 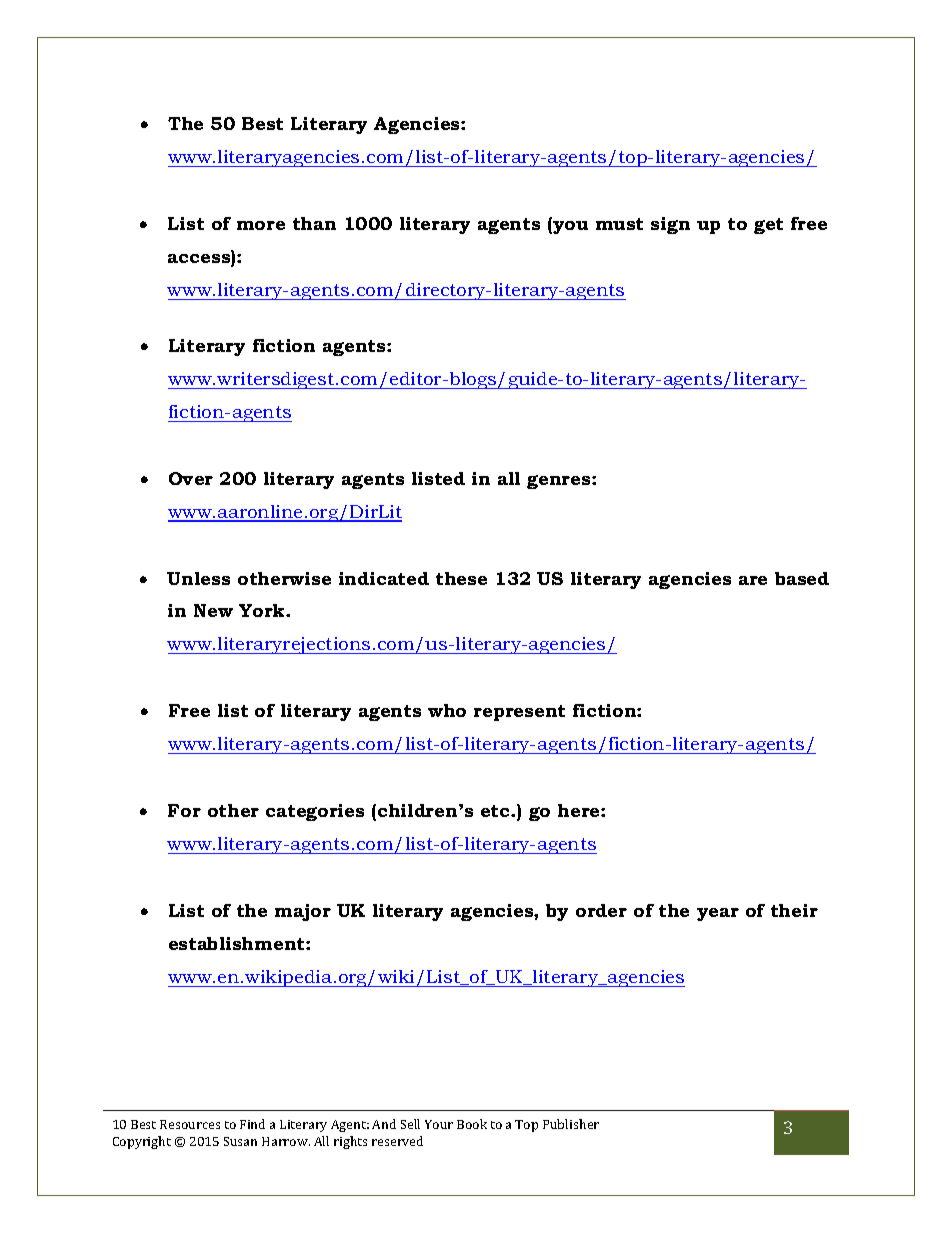 I want to click on Book, so click(x=472, y=1124).
